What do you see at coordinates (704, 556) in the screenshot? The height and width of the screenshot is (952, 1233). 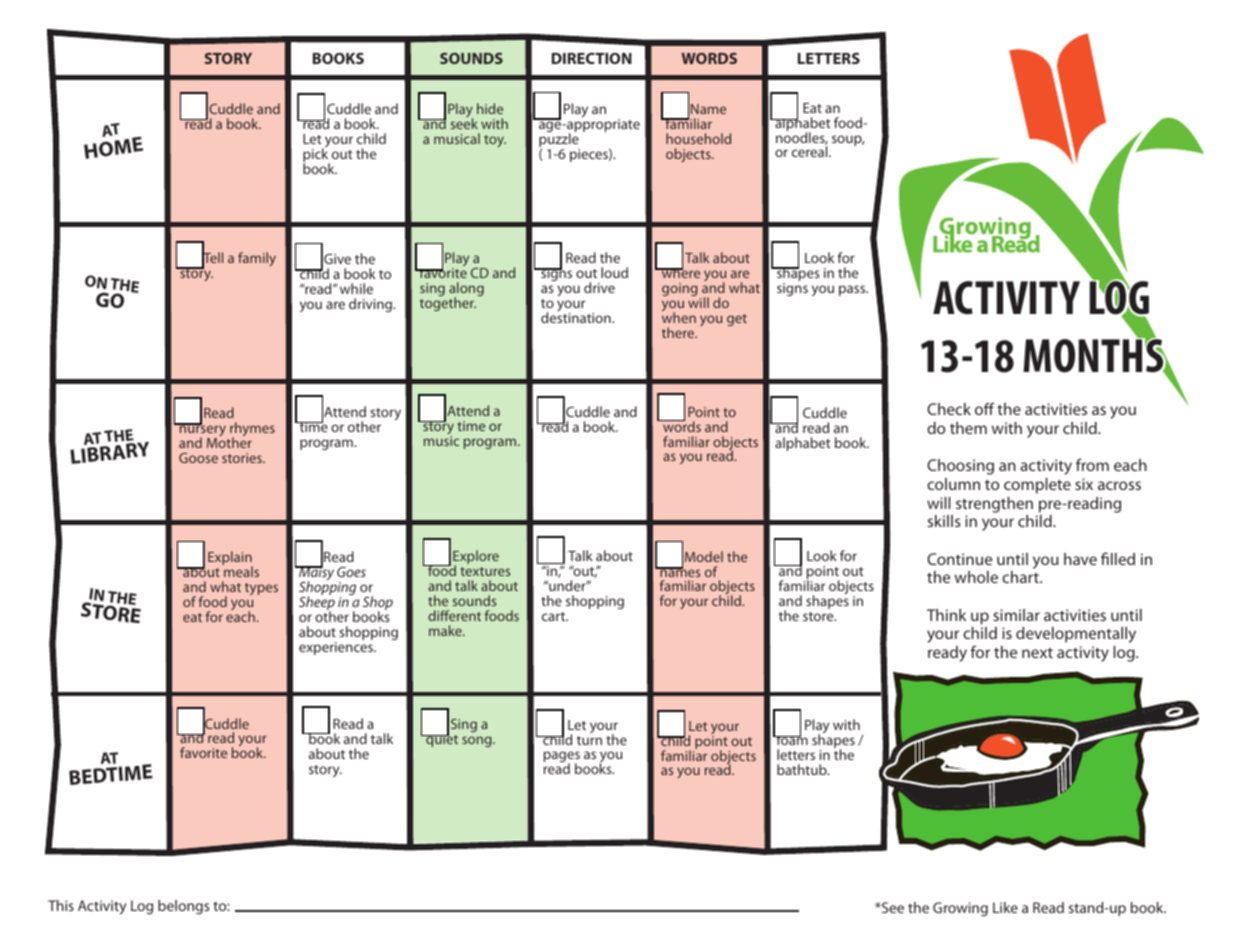 I see `Model` at bounding box center [704, 556].
